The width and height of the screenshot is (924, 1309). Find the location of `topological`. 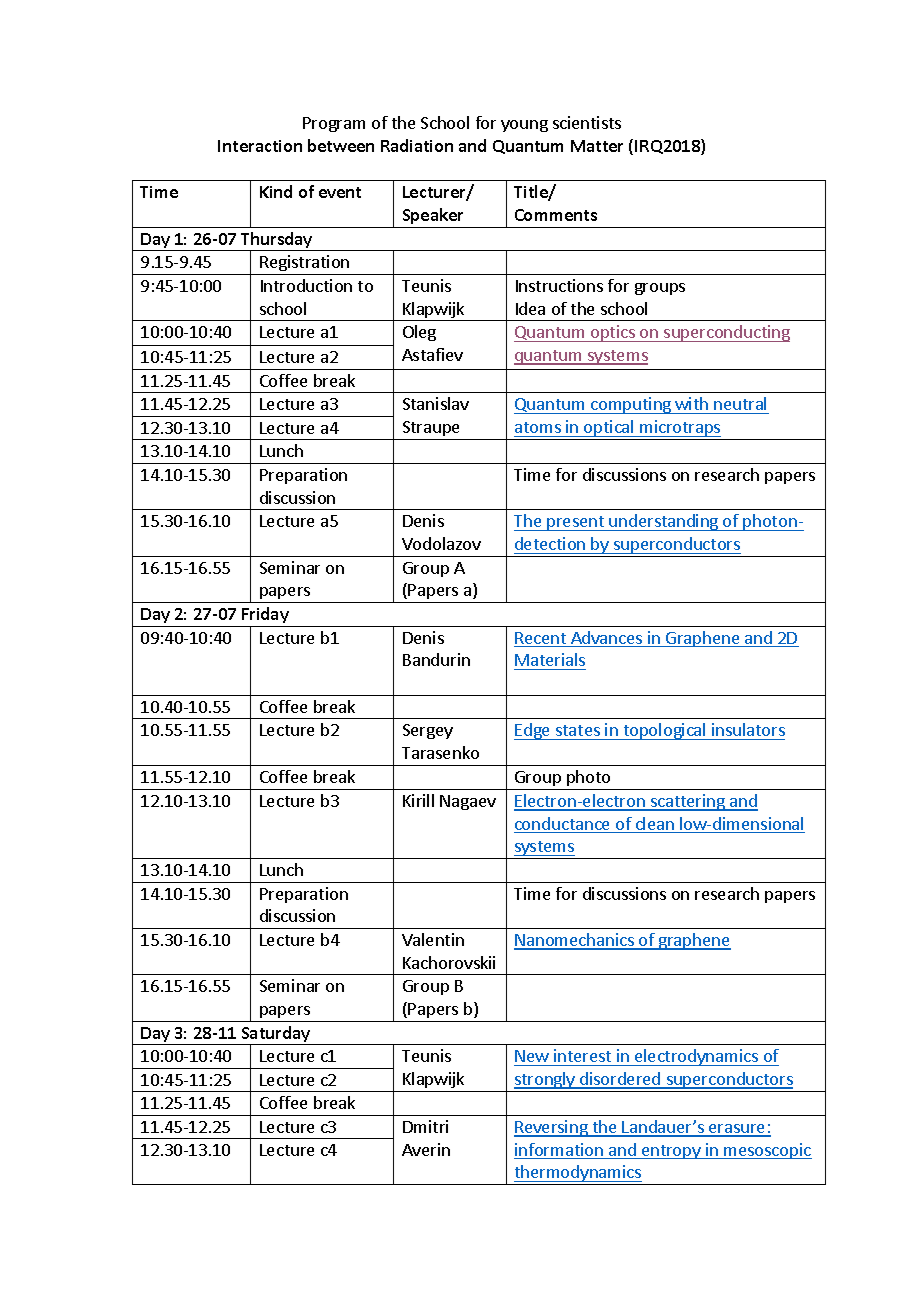

topological is located at coordinates (664, 731).
